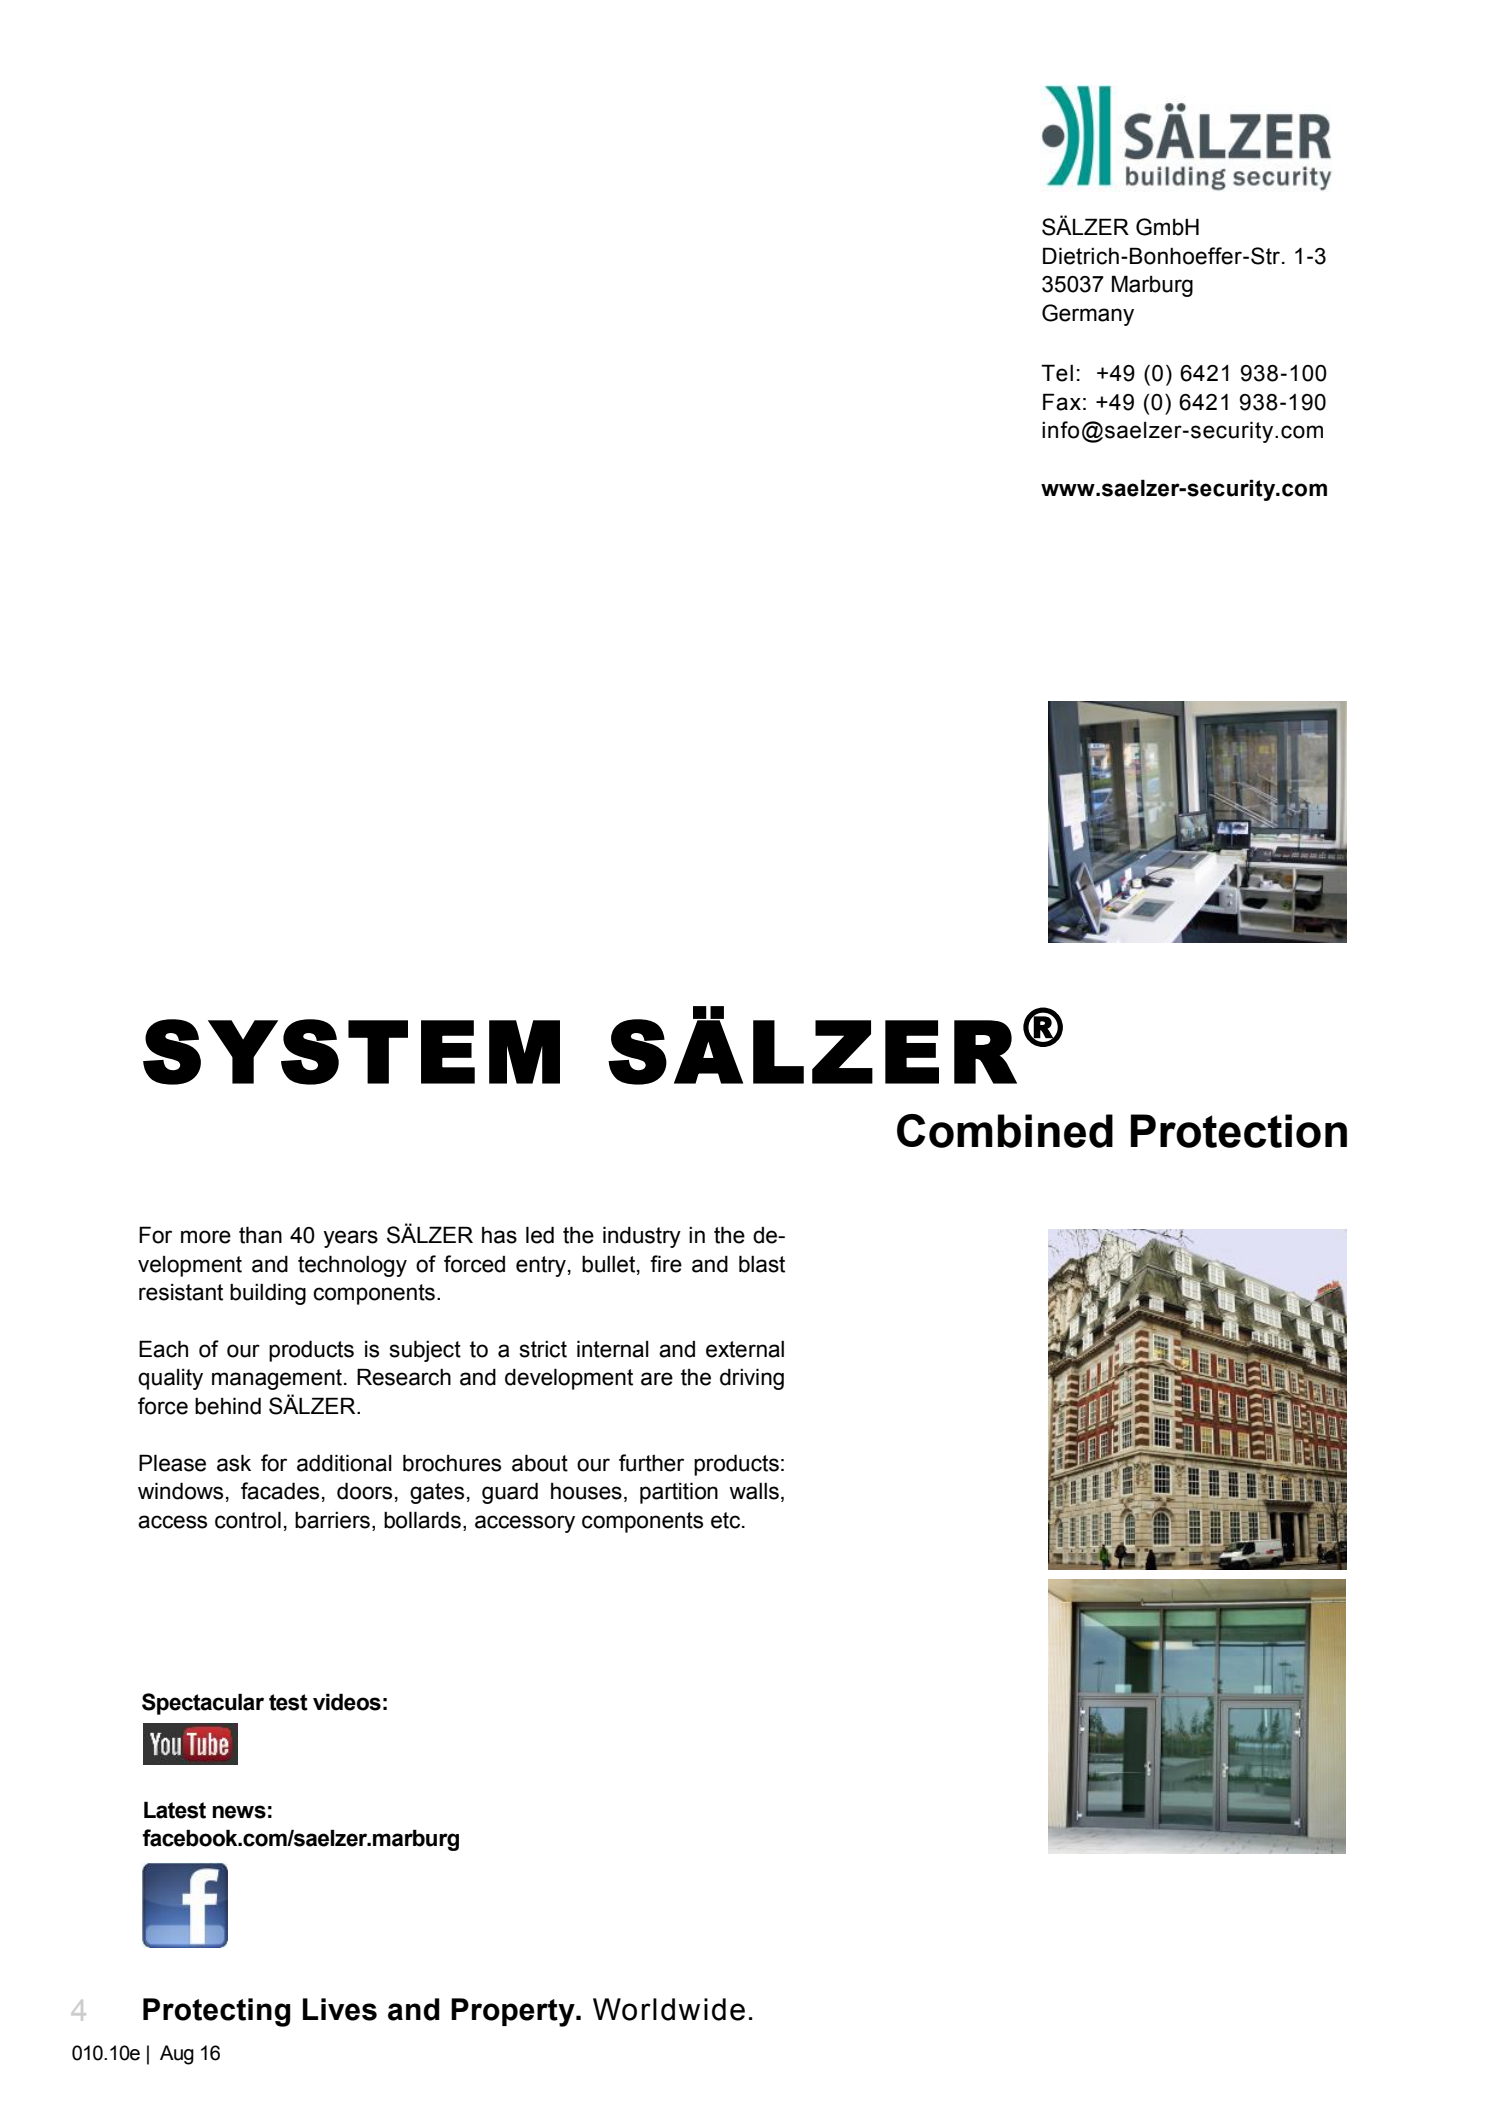 This screenshot has height=2105, width=1488. What do you see at coordinates (642, 1237) in the screenshot?
I see `industry` at bounding box center [642, 1237].
